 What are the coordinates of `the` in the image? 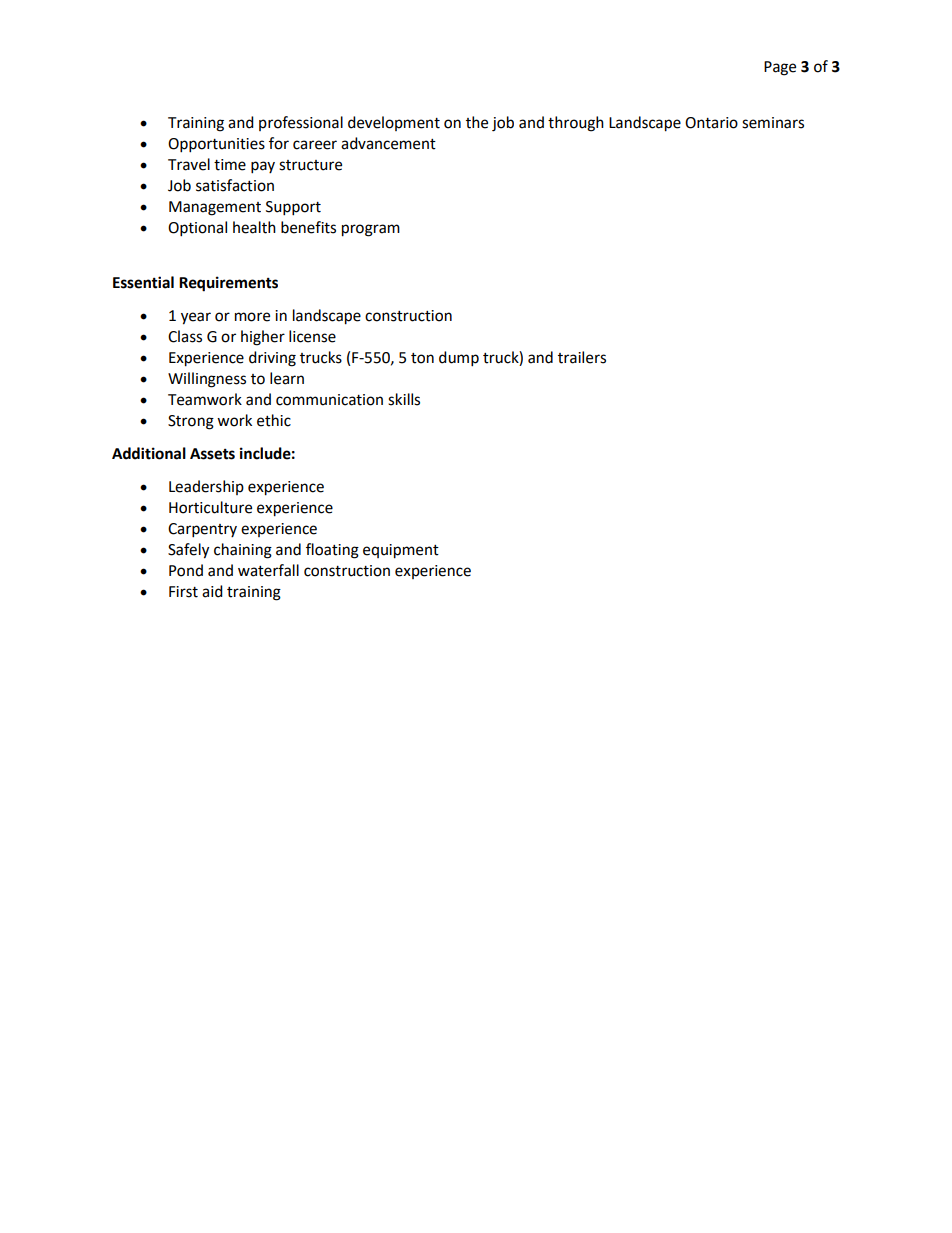 It's located at (477, 122).
